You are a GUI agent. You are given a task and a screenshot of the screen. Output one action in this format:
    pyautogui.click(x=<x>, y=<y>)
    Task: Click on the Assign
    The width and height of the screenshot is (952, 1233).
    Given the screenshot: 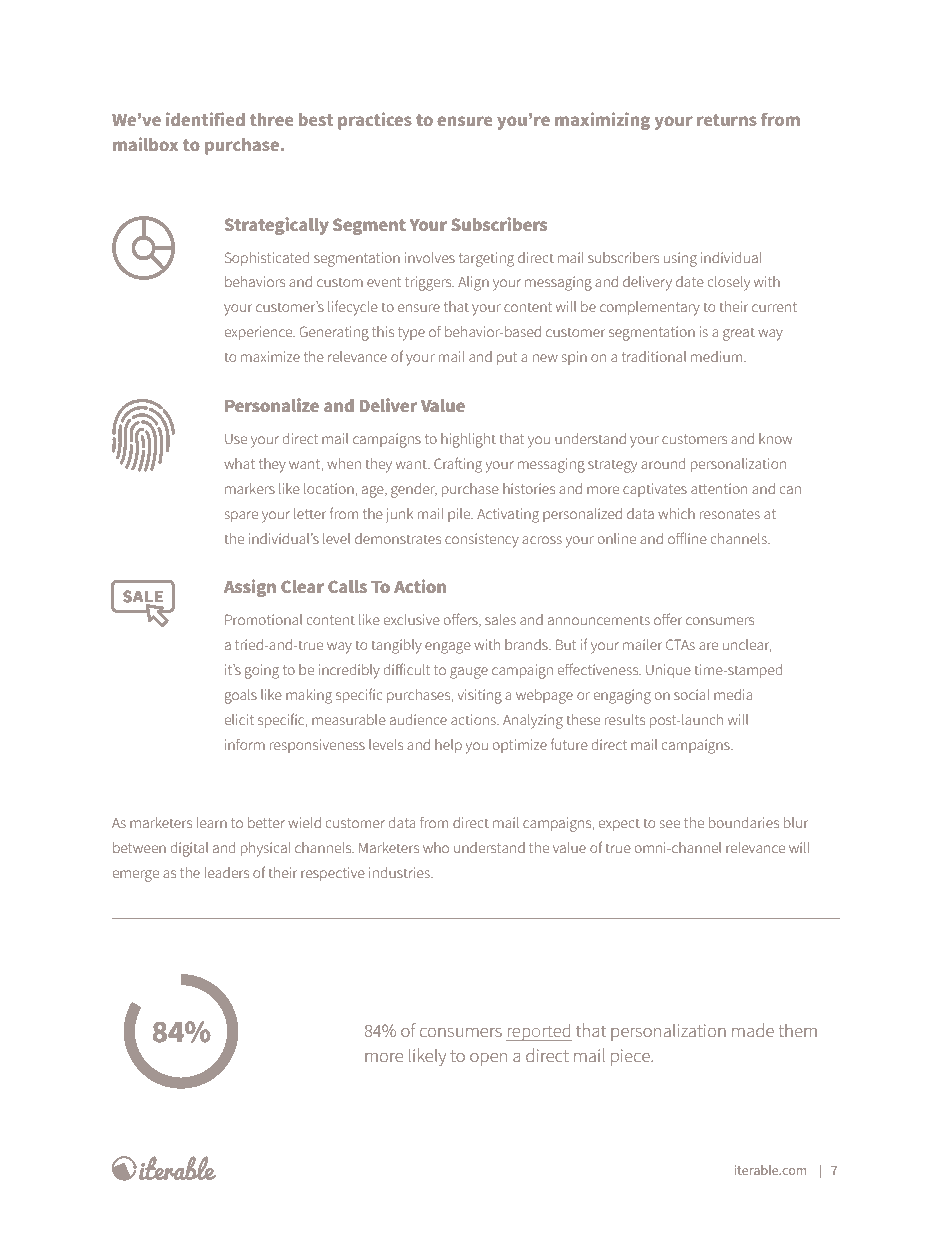 What is the action you would take?
    pyautogui.click(x=250, y=588)
